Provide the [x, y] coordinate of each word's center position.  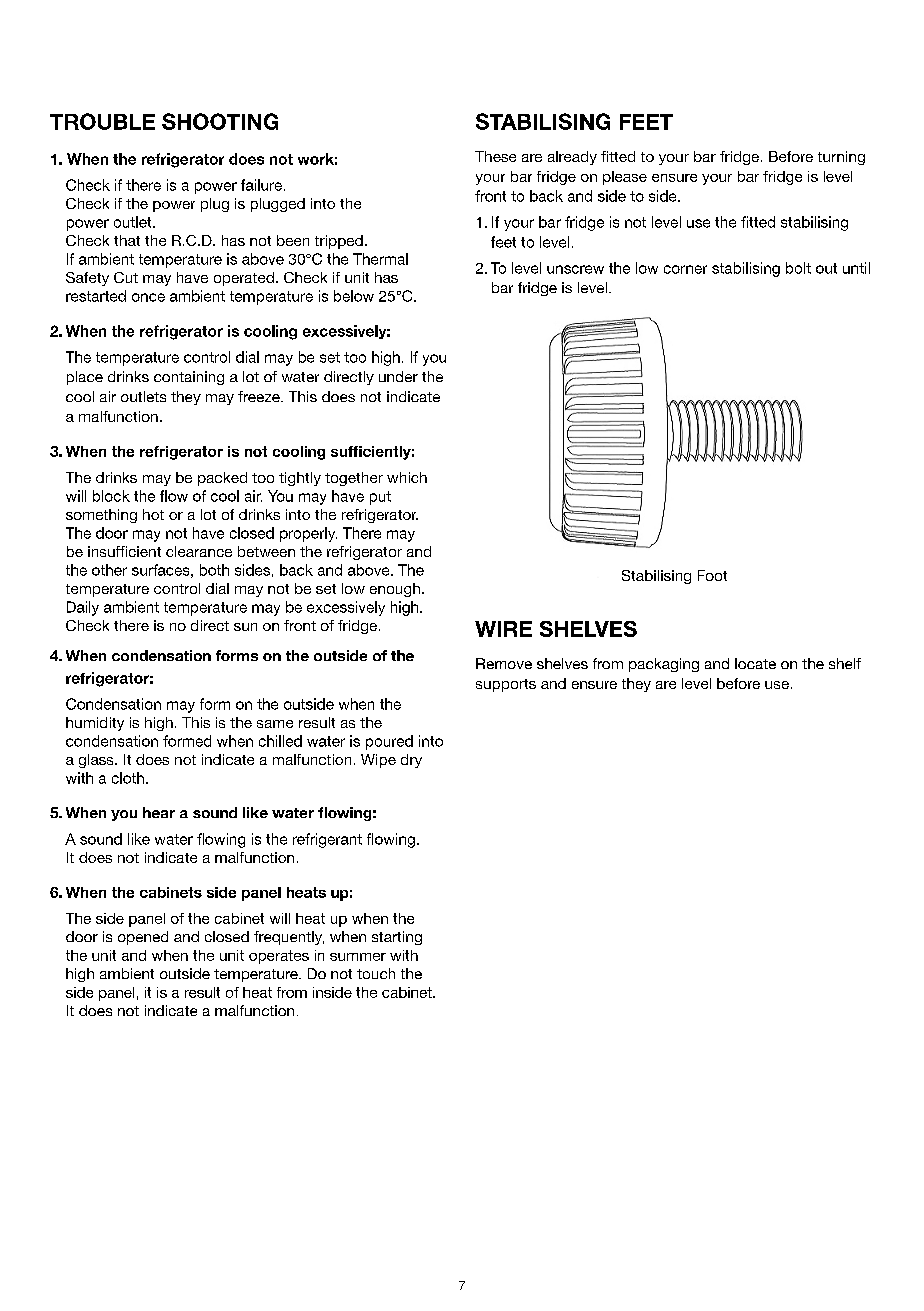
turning [841, 158]
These [495, 156]
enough [395, 590]
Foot [712, 575]
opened [143, 938]
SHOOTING [220, 121]
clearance [199, 551]
